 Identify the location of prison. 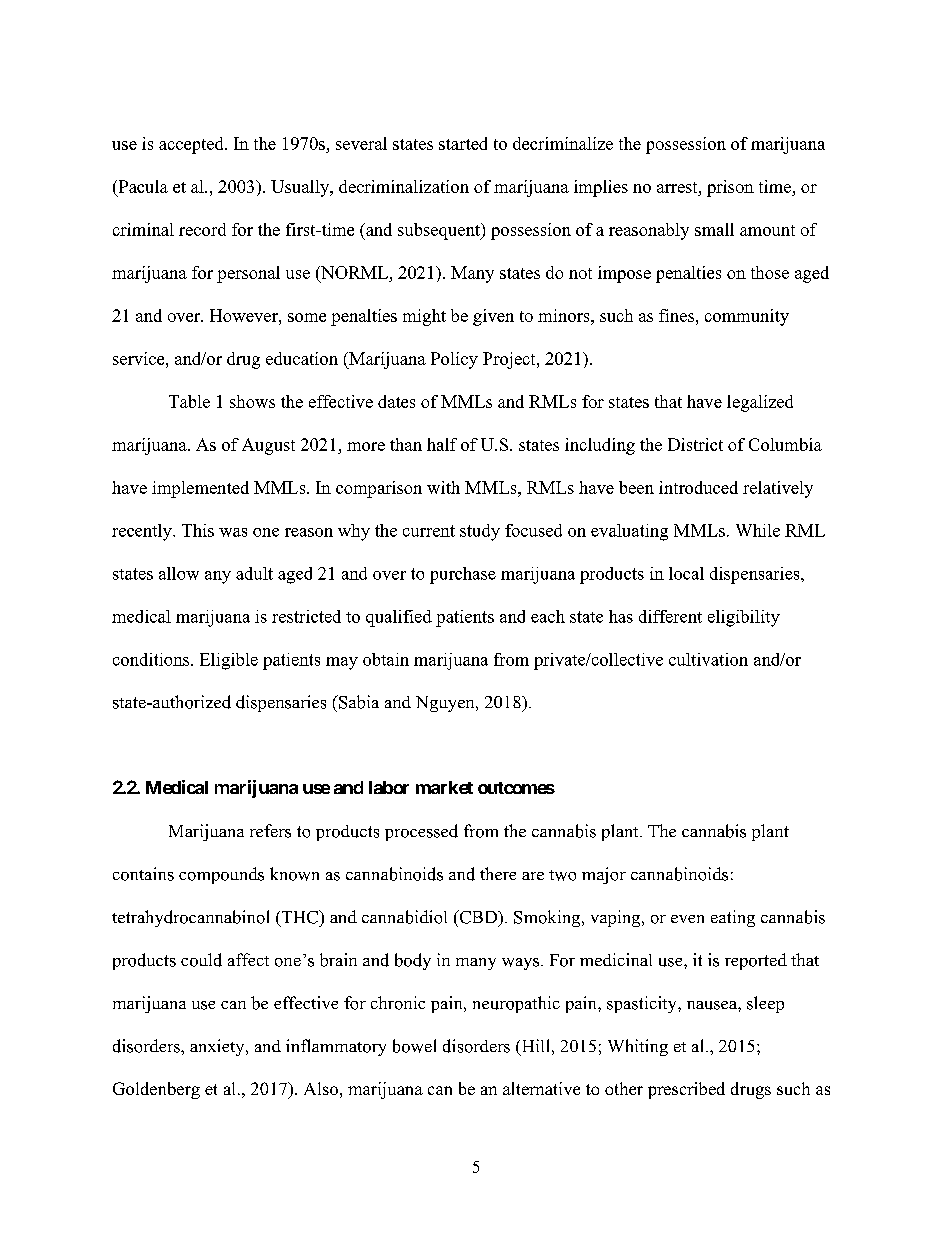
(730, 188).
